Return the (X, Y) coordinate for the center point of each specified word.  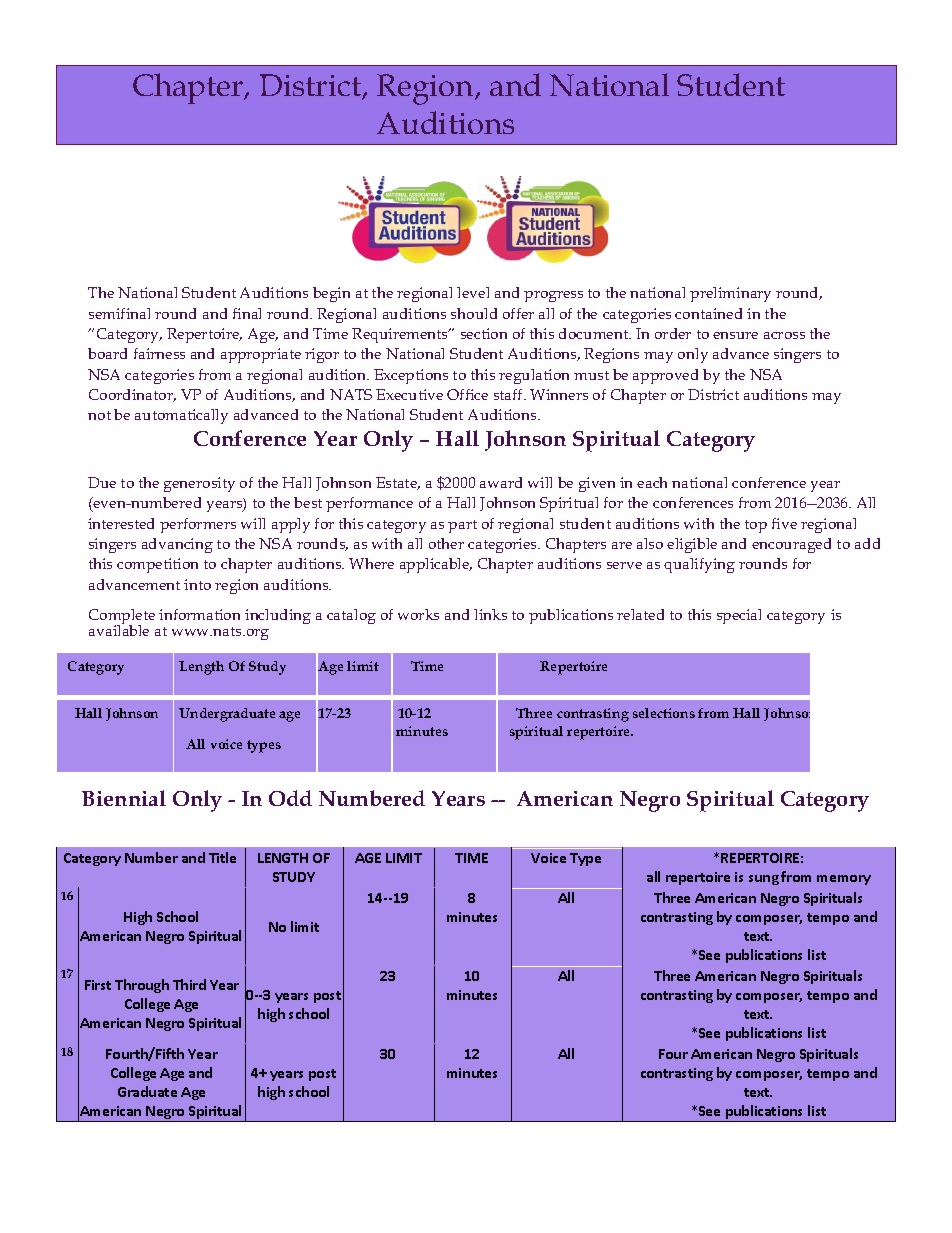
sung (764, 880)
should (474, 313)
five (784, 523)
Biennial (124, 798)
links (490, 614)
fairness (159, 353)
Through (142, 986)
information (199, 614)
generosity (199, 484)
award (501, 482)
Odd (290, 798)
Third (189, 984)
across (784, 335)
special (739, 616)
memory (844, 880)
